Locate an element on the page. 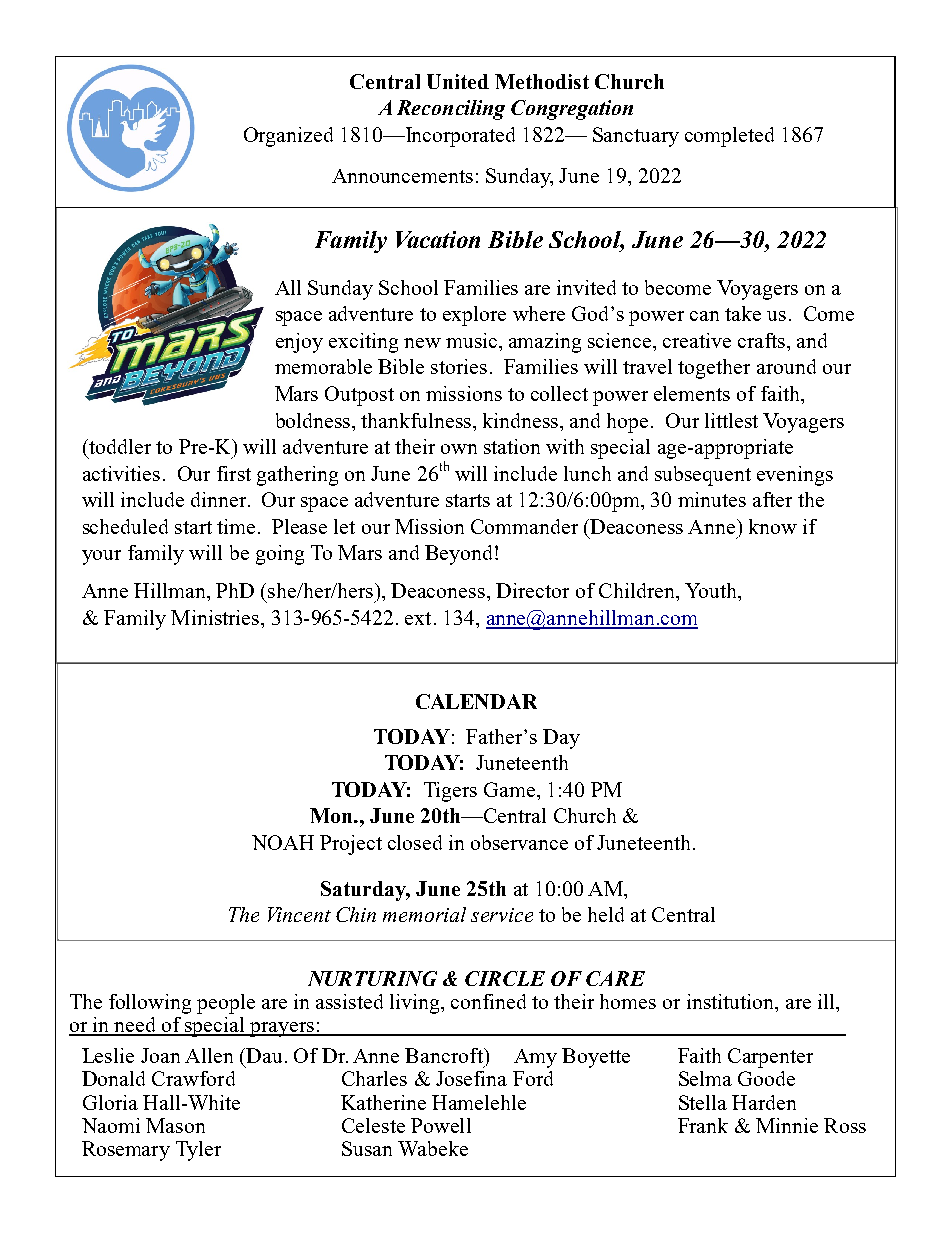 The image size is (952, 1233). Ministries is located at coordinates (216, 617).
